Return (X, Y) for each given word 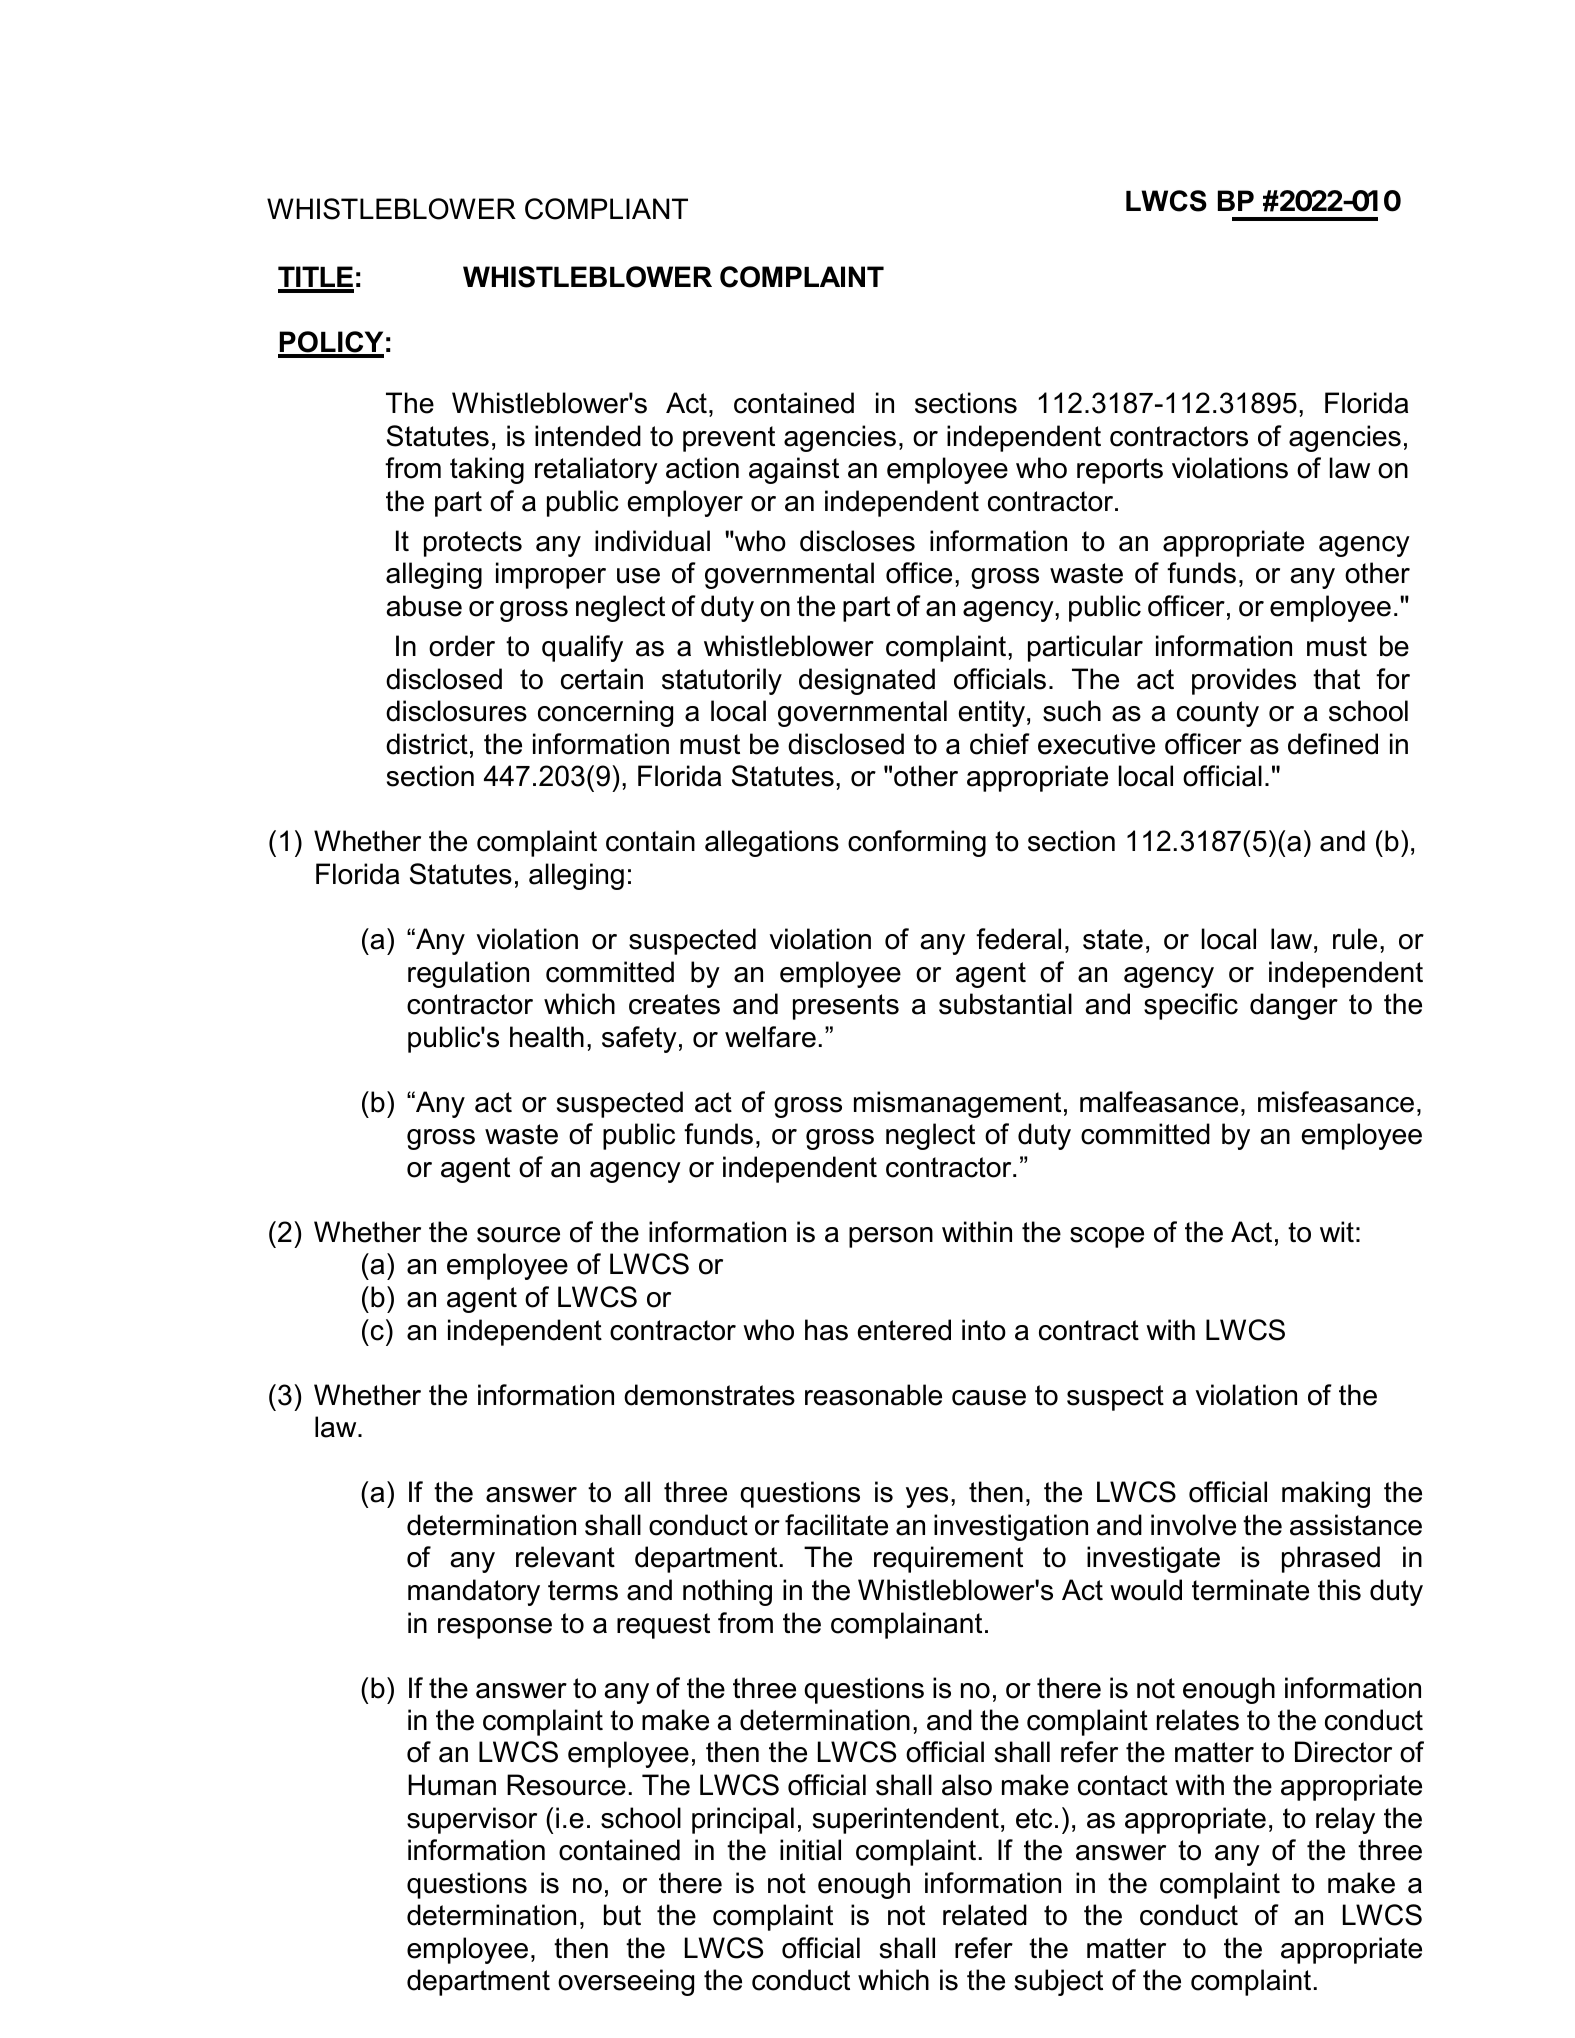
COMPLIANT (606, 209)
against (794, 470)
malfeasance (1159, 1102)
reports (1120, 471)
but (622, 1915)
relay (1345, 1820)
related (985, 1915)
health (547, 1037)
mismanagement (957, 1104)
